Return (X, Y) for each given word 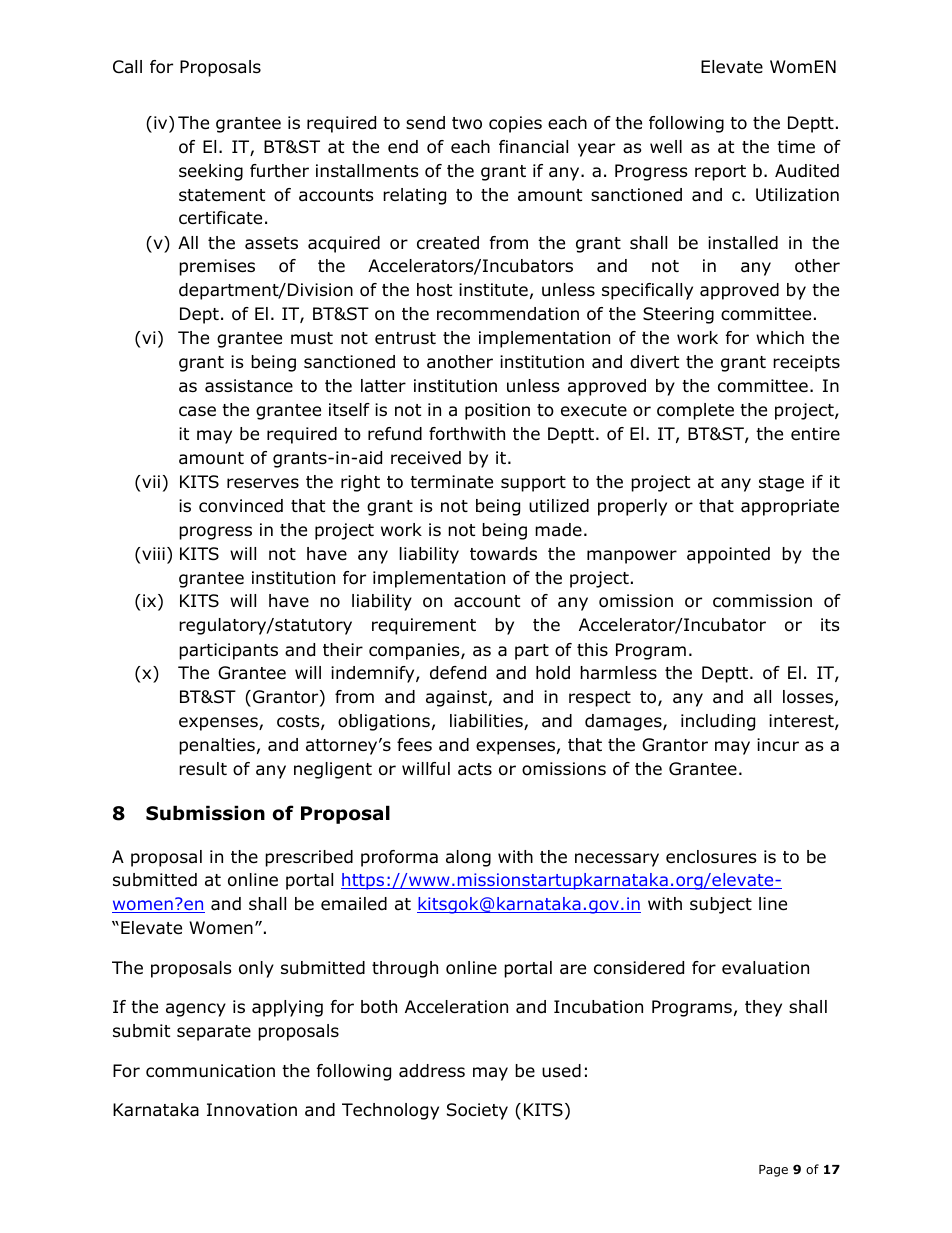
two (467, 123)
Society (477, 1111)
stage (781, 484)
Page (773, 1171)
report (720, 173)
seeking (211, 172)
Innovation (252, 1110)
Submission (205, 813)
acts (475, 769)
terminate (451, 482)
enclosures (711, 857)
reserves (263, 483)
